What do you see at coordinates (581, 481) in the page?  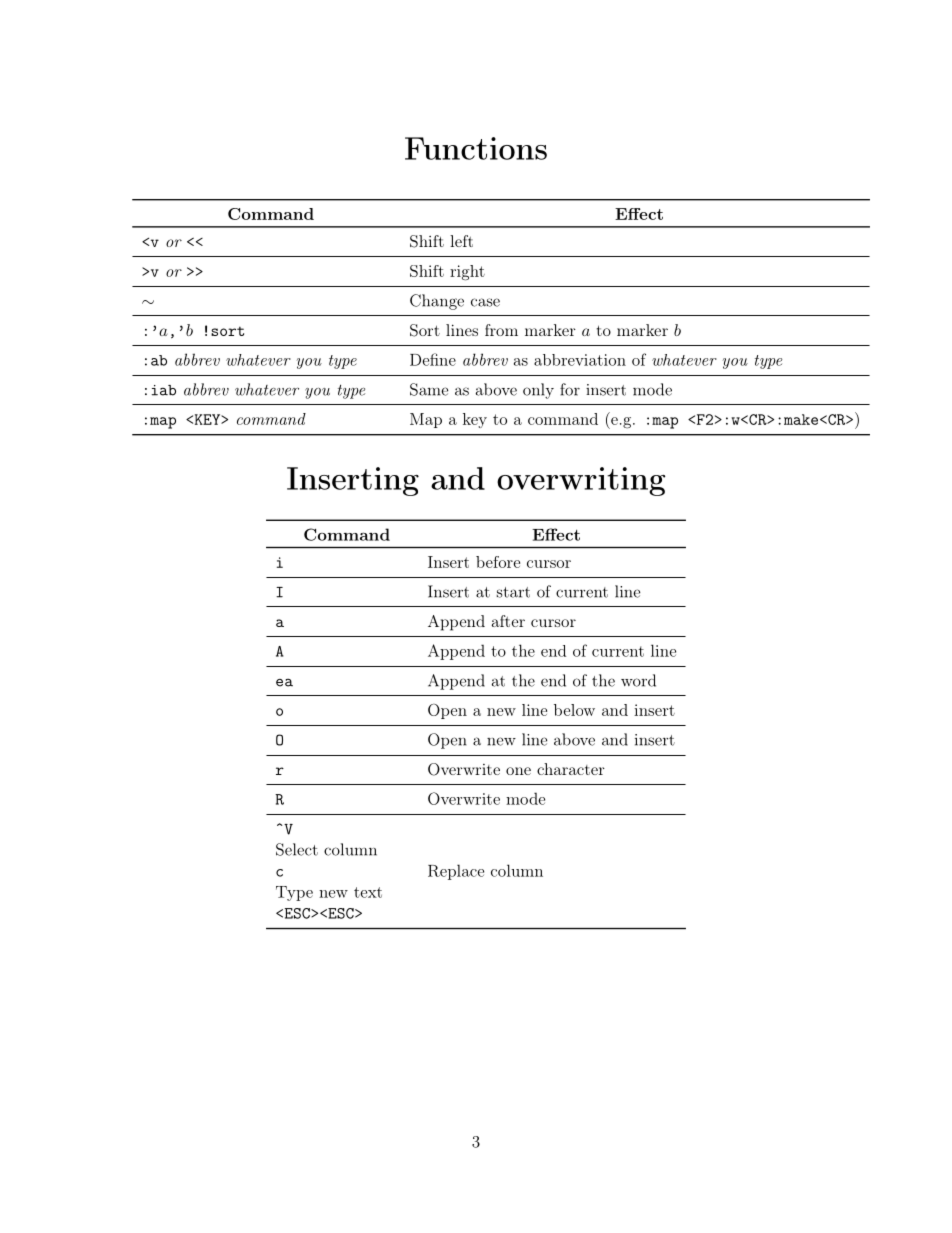 I see `overwriting` at bounding box center [581, 481].
